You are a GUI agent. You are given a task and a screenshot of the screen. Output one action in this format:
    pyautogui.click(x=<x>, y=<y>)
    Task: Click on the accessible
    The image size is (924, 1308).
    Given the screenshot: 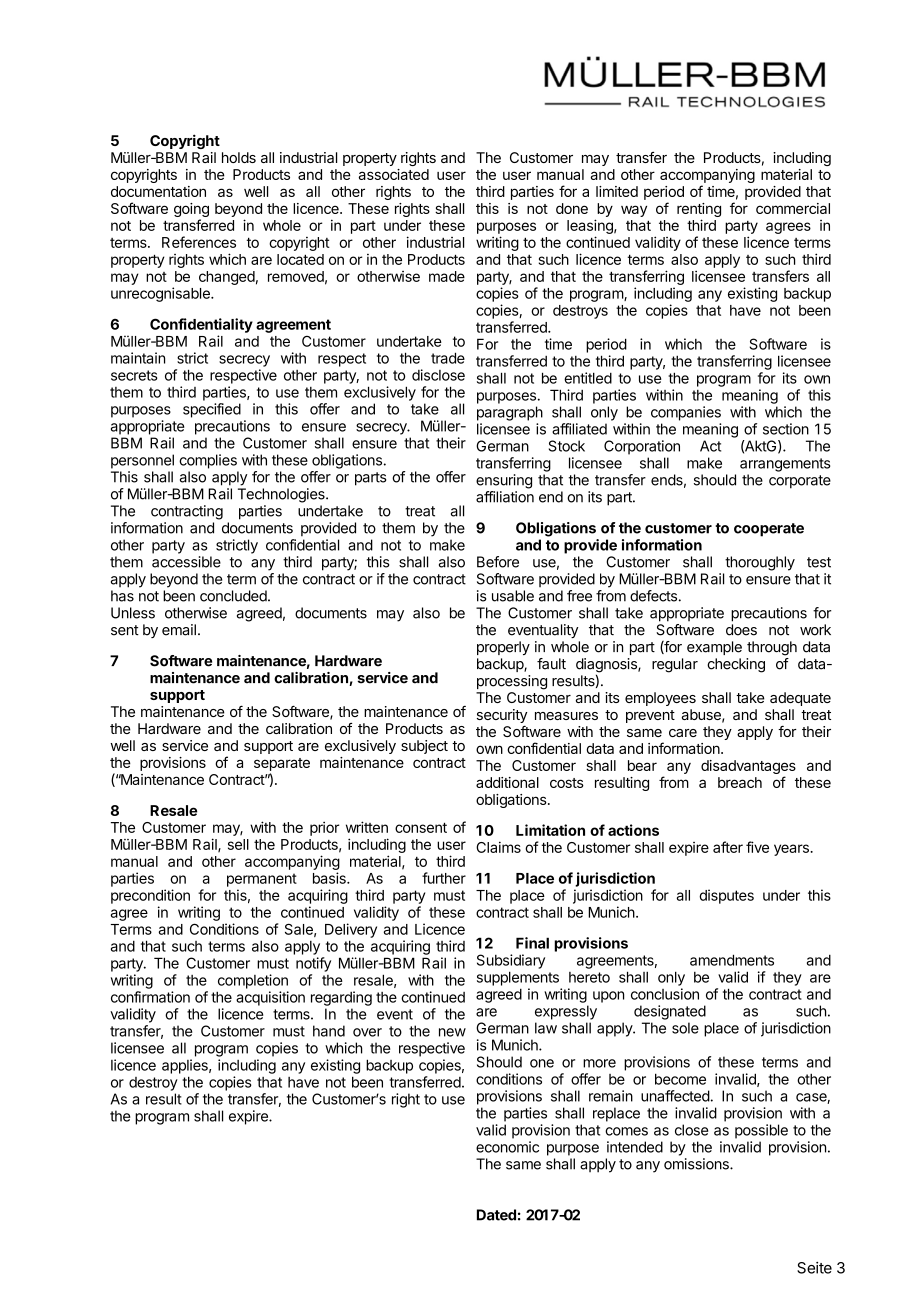 What is the action you would take?
    pyautogui.click(x=186, y=562)
